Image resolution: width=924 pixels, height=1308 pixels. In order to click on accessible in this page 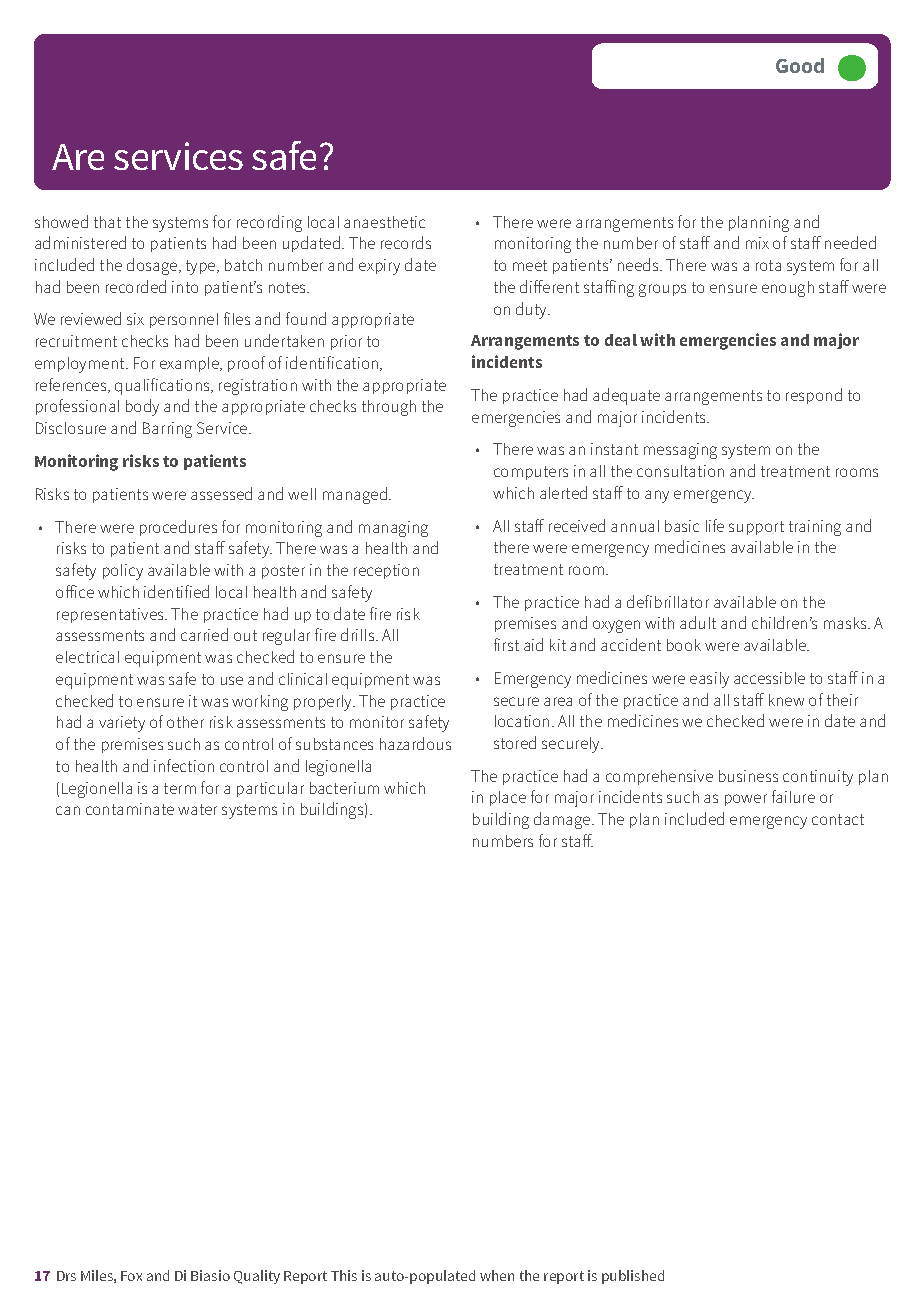, I will do `click(769, 678)`.
